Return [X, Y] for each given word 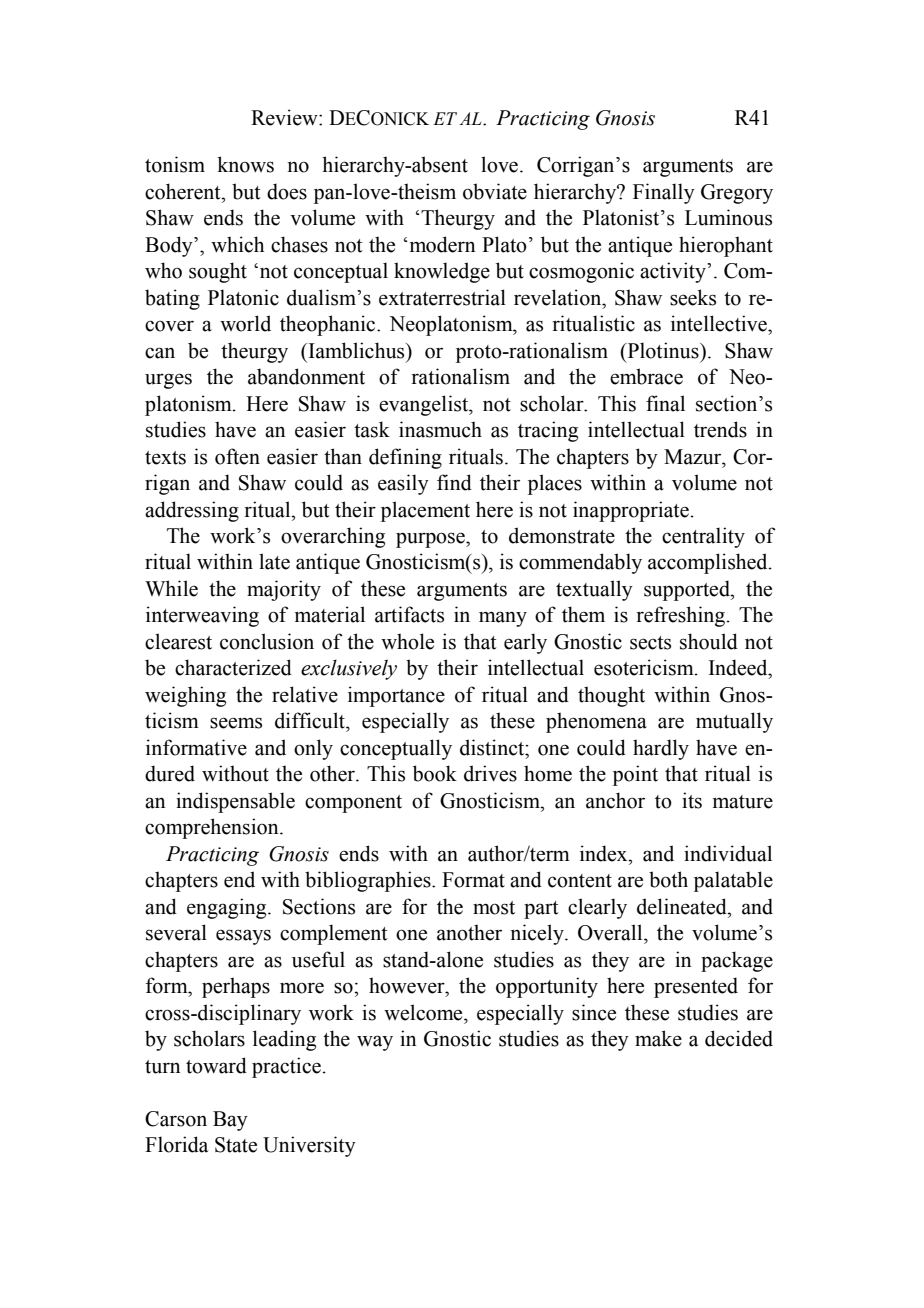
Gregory [737, 194]
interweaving [202, 616]
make [658, 1038]
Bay [230, 1121]
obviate [495, 191]
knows [245, 164]
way [375, 1043]
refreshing [681, 616]
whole [407, 641]
